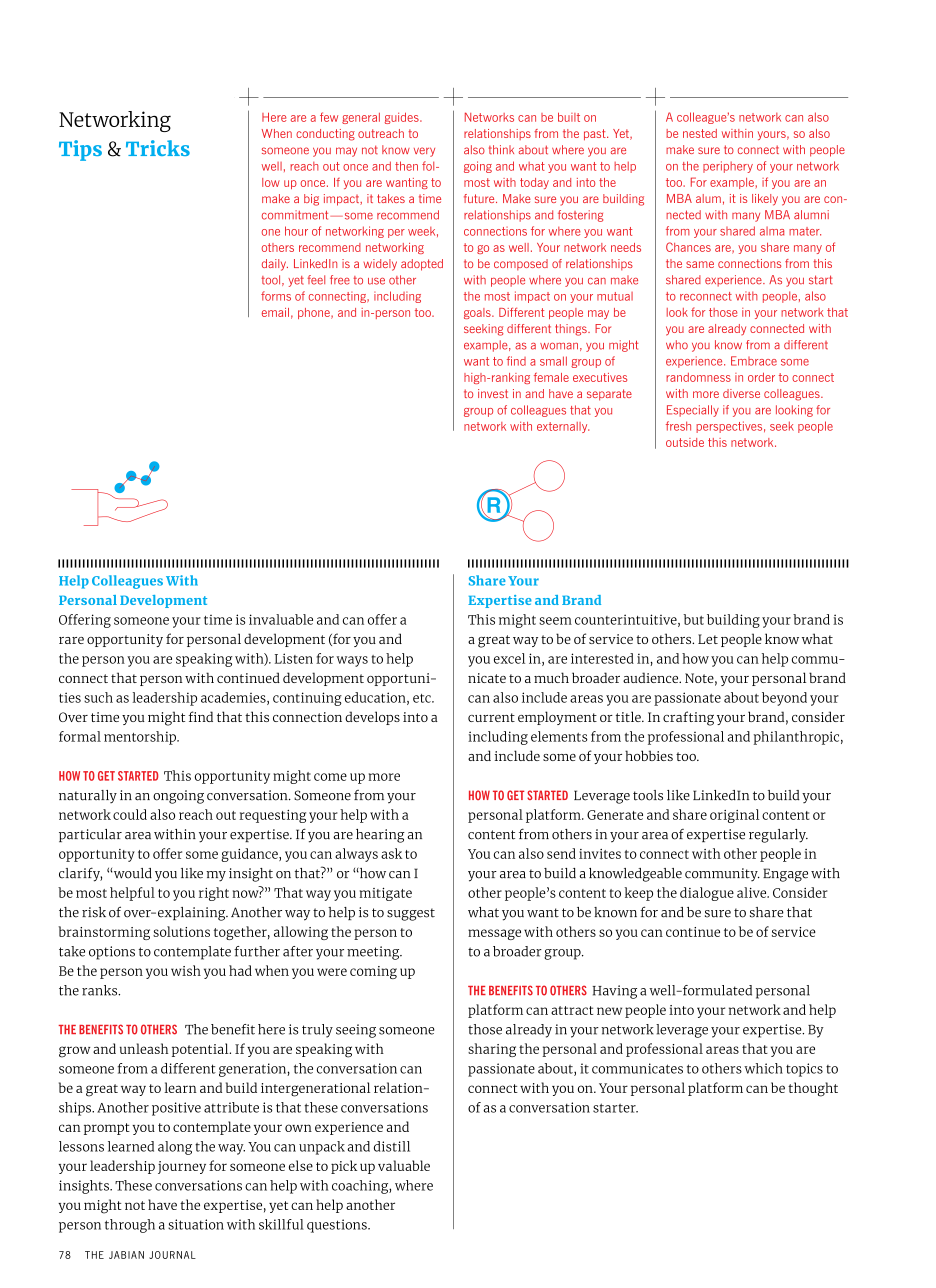 Image resolution: width=936 pixels, height=1288 pixels. What do you see at coordinates (813, 1089) in the screenshot?
I see `thought` at bounding box center [813, 1089].
